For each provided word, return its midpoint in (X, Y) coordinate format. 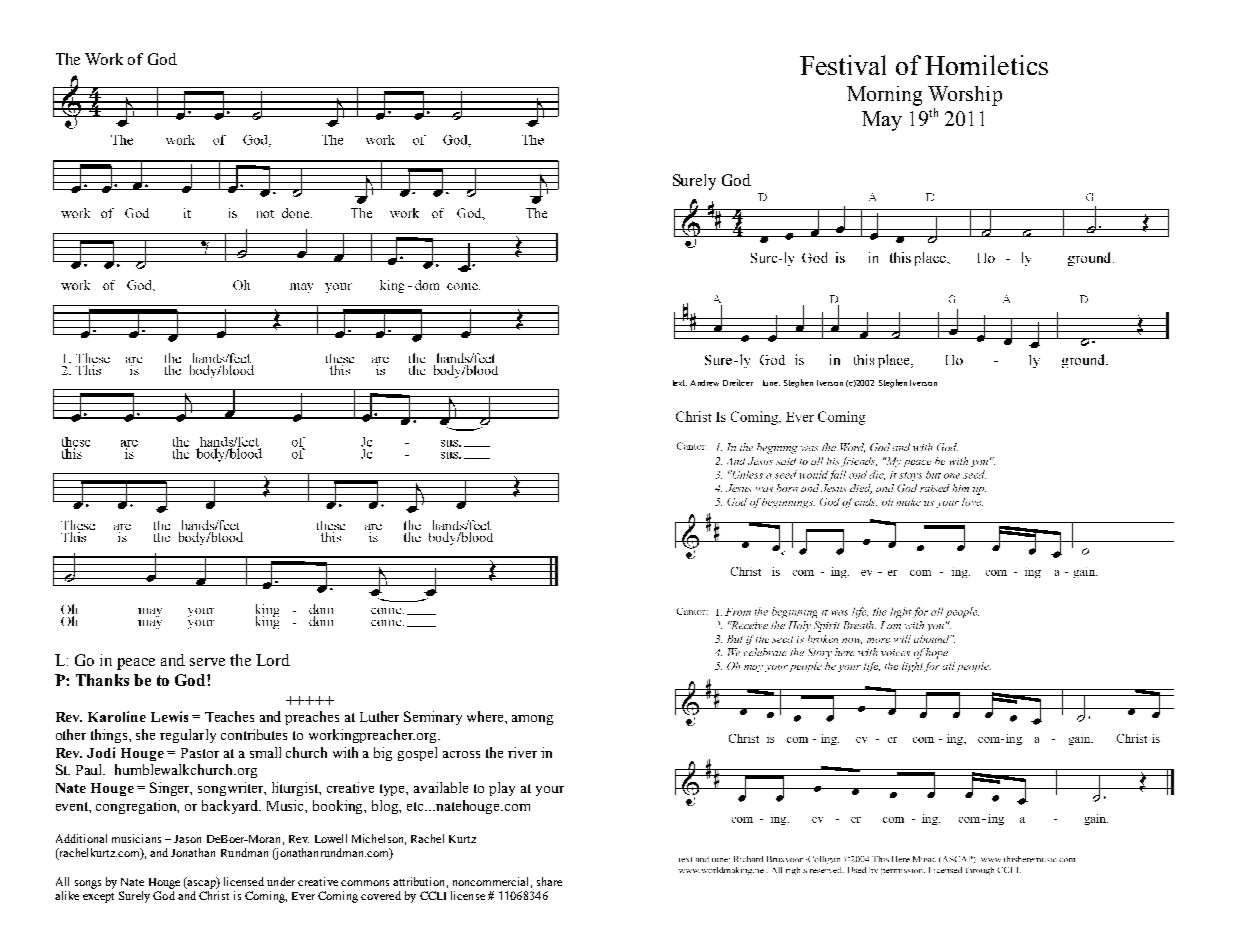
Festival (843, 65)
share (549, 881)
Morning (884, 96)
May (882, 121)
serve (207, 662)
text (680, 383)
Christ (214, 895)
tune (771, 383)
